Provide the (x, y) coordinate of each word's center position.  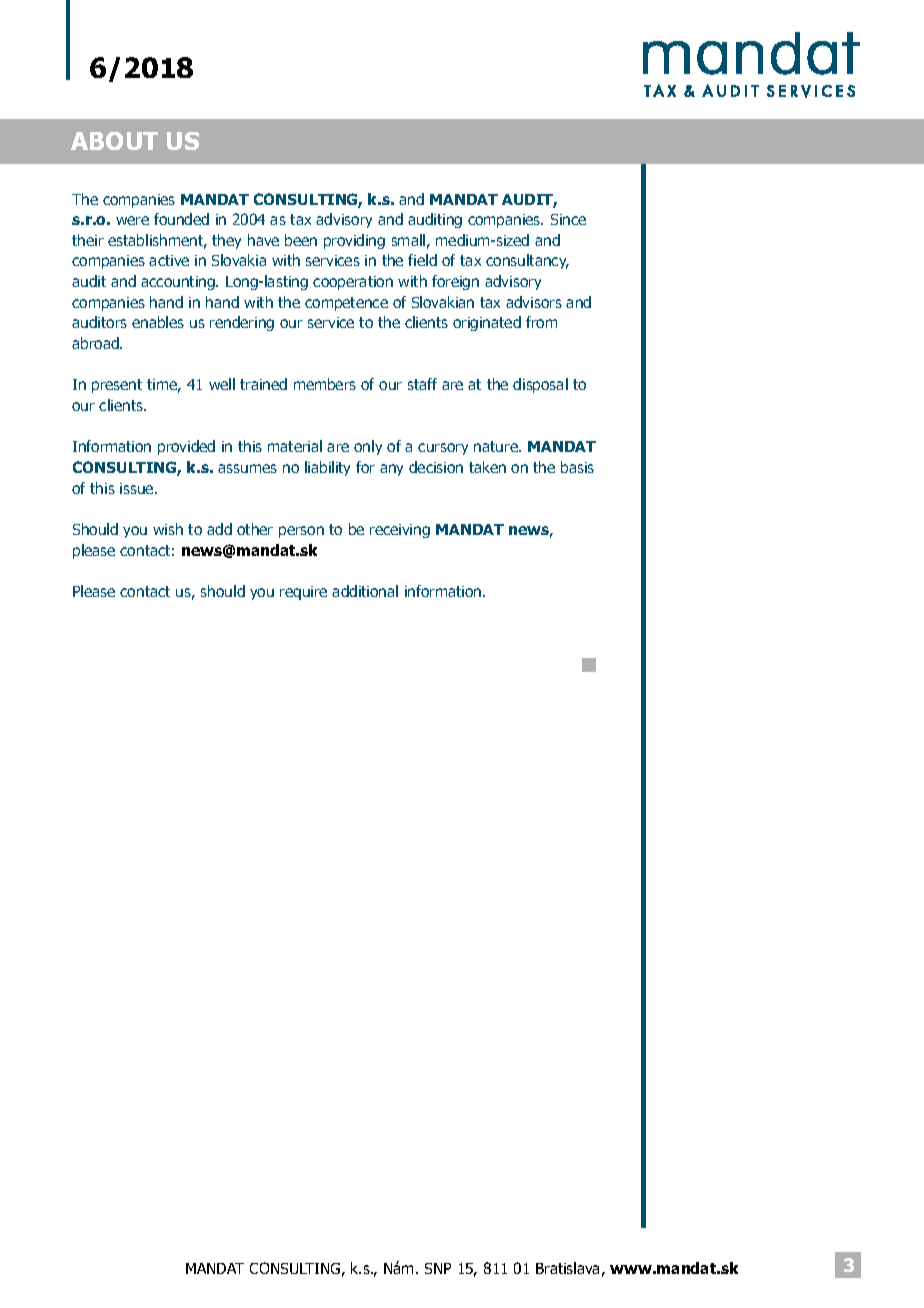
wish (168, 529)
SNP (438, 1268)
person (301, 532)
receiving (400, 531)
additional (365, 591)
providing (354, 241)
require (303, 593)
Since (568, 219)
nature (497, 446)
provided (186, 447)
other (255, 529)
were (132, 220)
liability (327, 468)
